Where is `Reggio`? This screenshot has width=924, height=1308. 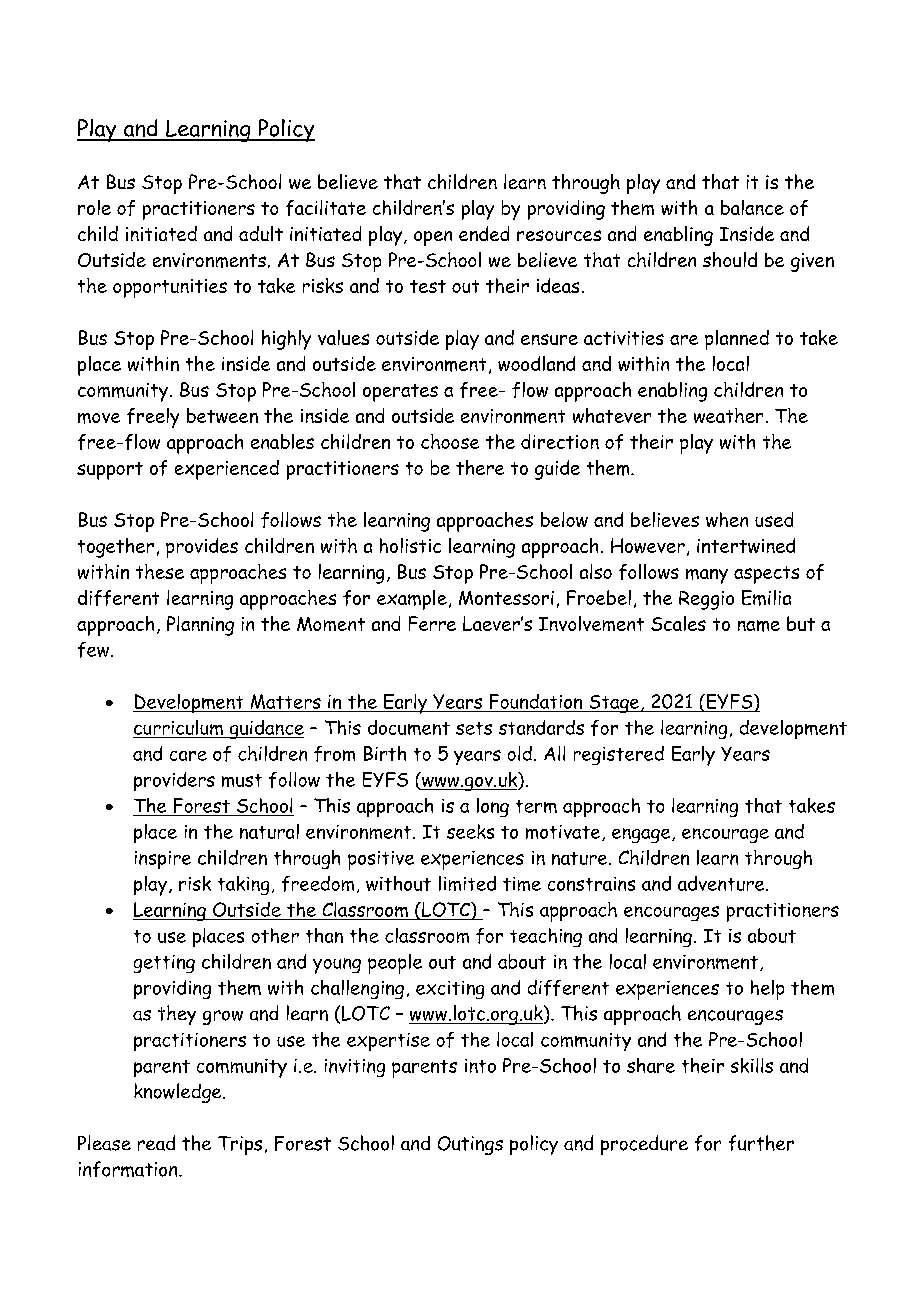
Reggio is located at coordinates (706, 600).
